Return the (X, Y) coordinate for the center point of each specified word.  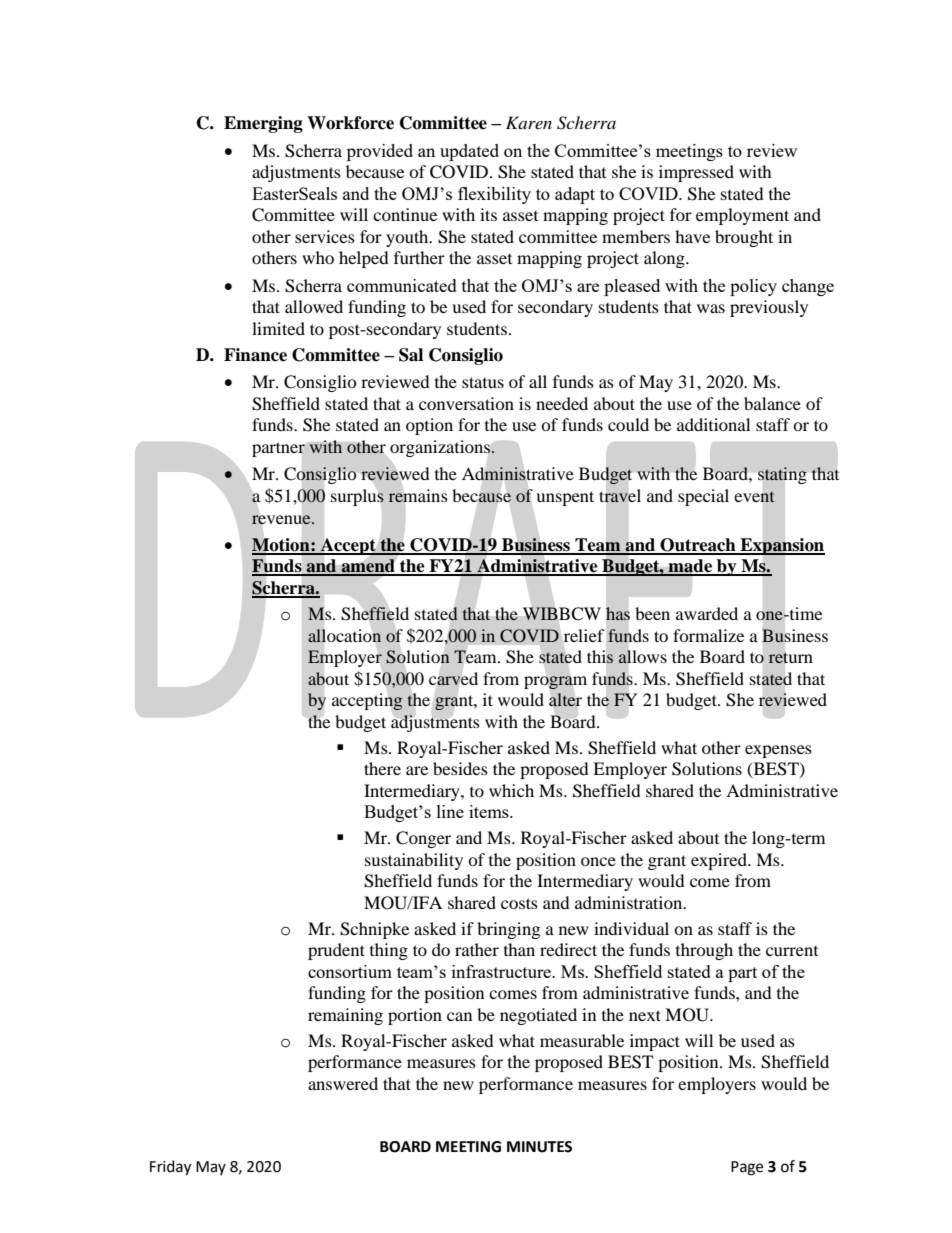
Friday (170, 1168)
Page (747, 1168)
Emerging (263, 124)
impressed (696, 173)
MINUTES (539, 1147)
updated (469, 152)
